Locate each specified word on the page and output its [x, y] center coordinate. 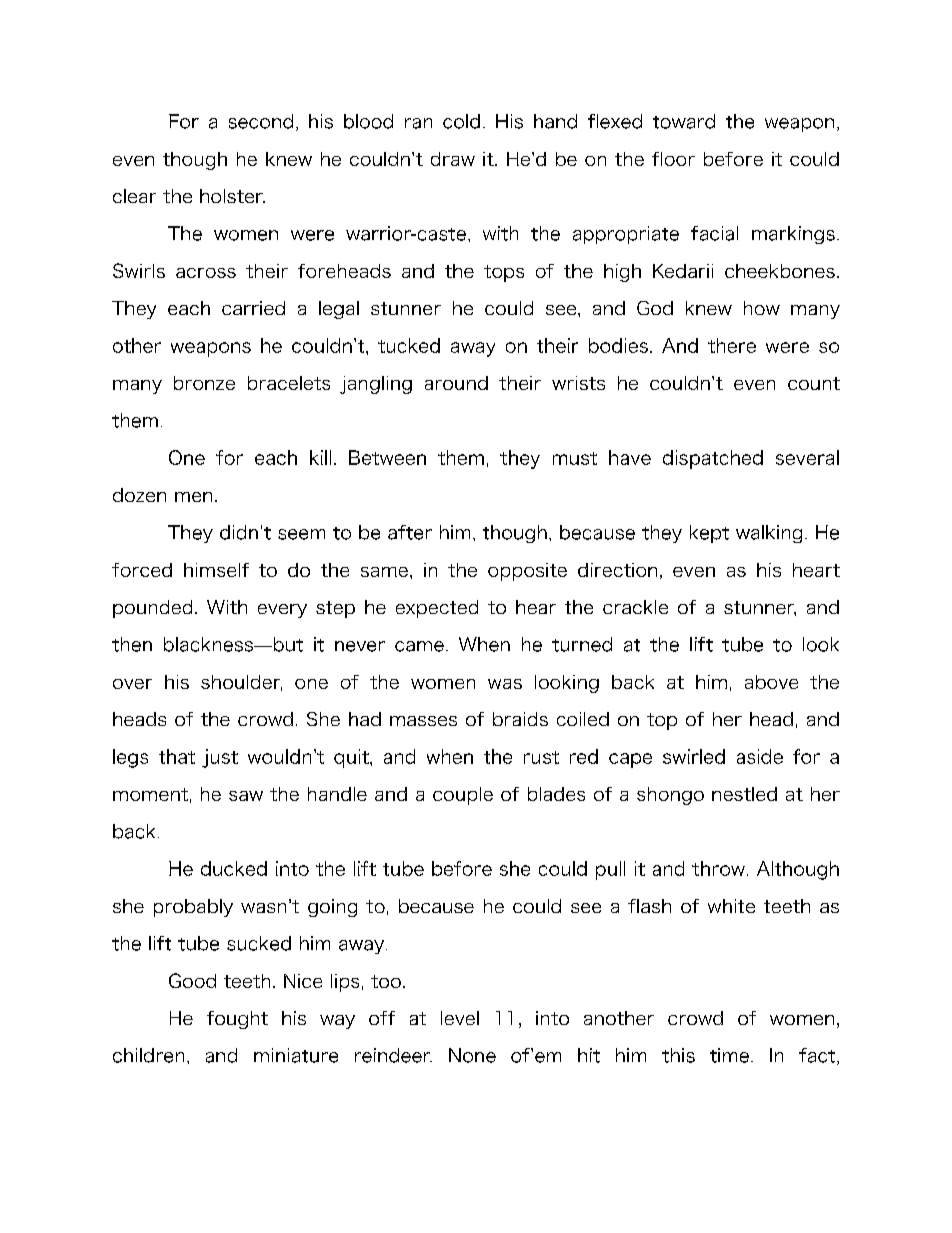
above [771, 682]
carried [253, 308]
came [419, 646]
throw [718, 868]
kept [709, 534]
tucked [409, 345]
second [261, 121]
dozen [139, 495]
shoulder [241, 683]
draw [453, 159]
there [732, 345]
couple [463, 796]
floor [673, 159]
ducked [234, 868]
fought [237, 1020]
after [410, 532]
